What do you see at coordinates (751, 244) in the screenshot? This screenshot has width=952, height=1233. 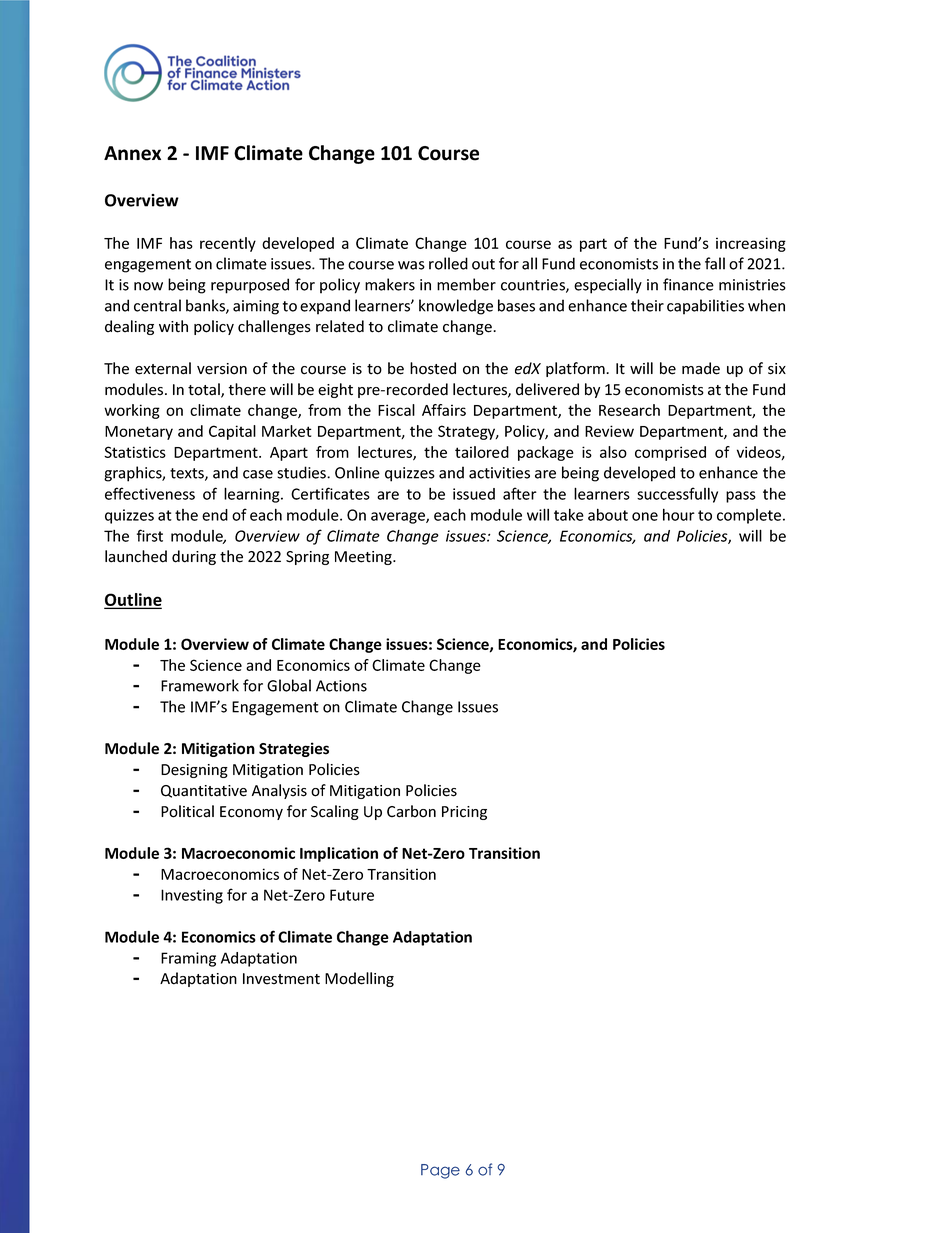 I see `increasing` at bounding box center [751, 244].
